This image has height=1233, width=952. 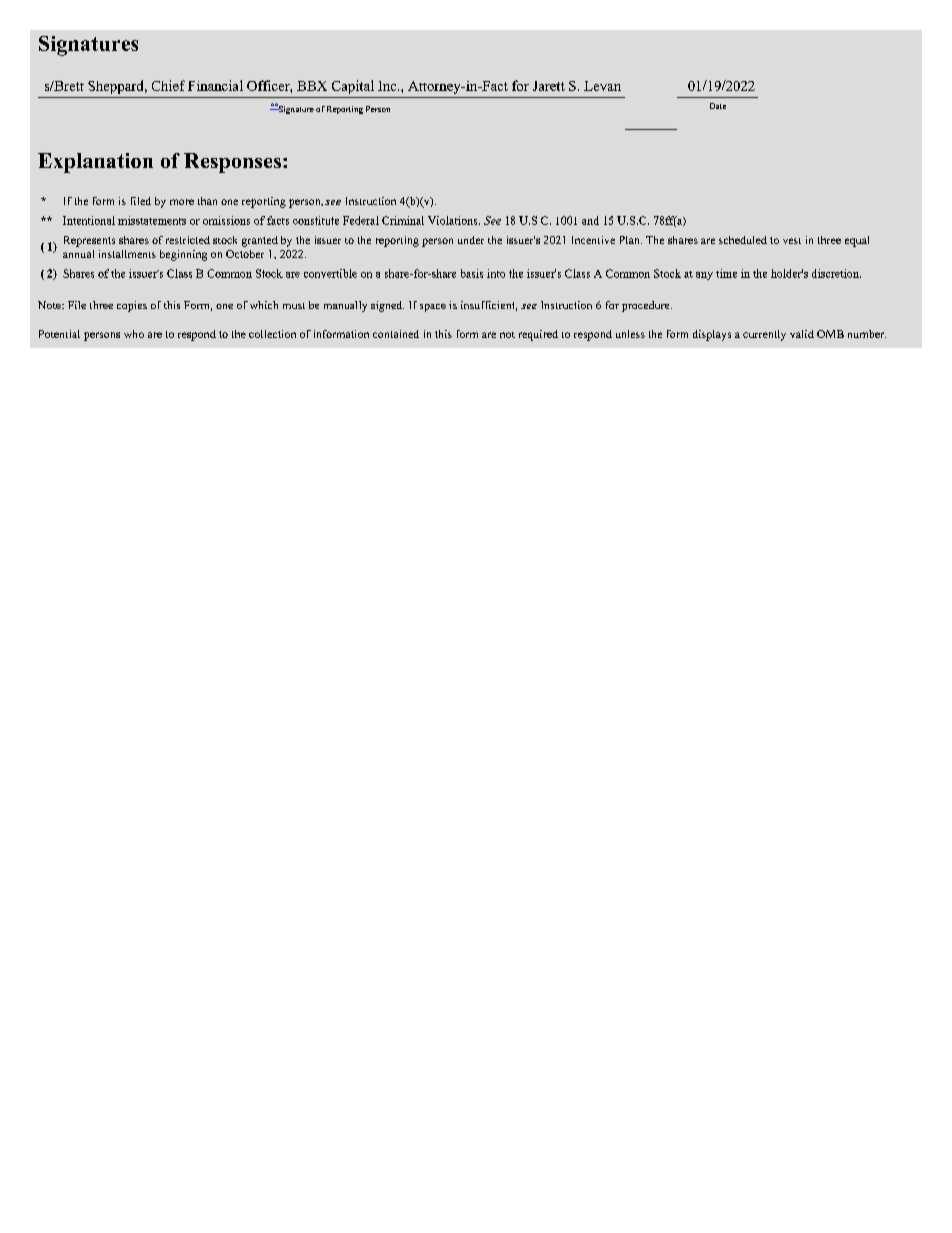 What do you see at coordinates (182, 202) in the image?
I see `more` at bounding box center [182, 202].
